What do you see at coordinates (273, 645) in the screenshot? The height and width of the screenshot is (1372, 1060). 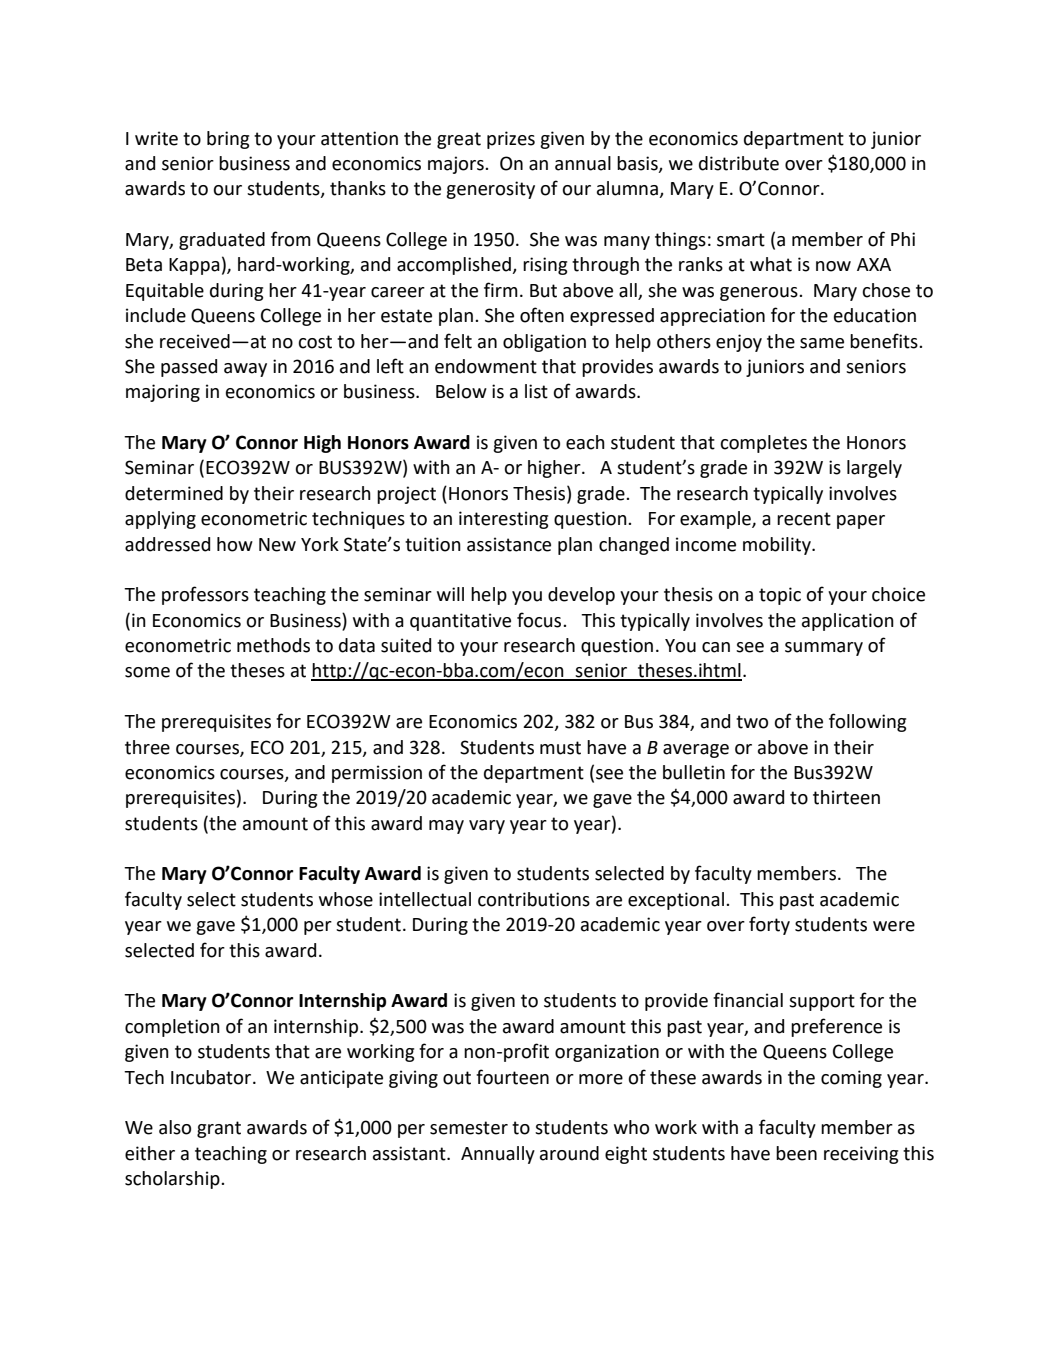 I see `methods` at bounding box center [273, 645].
